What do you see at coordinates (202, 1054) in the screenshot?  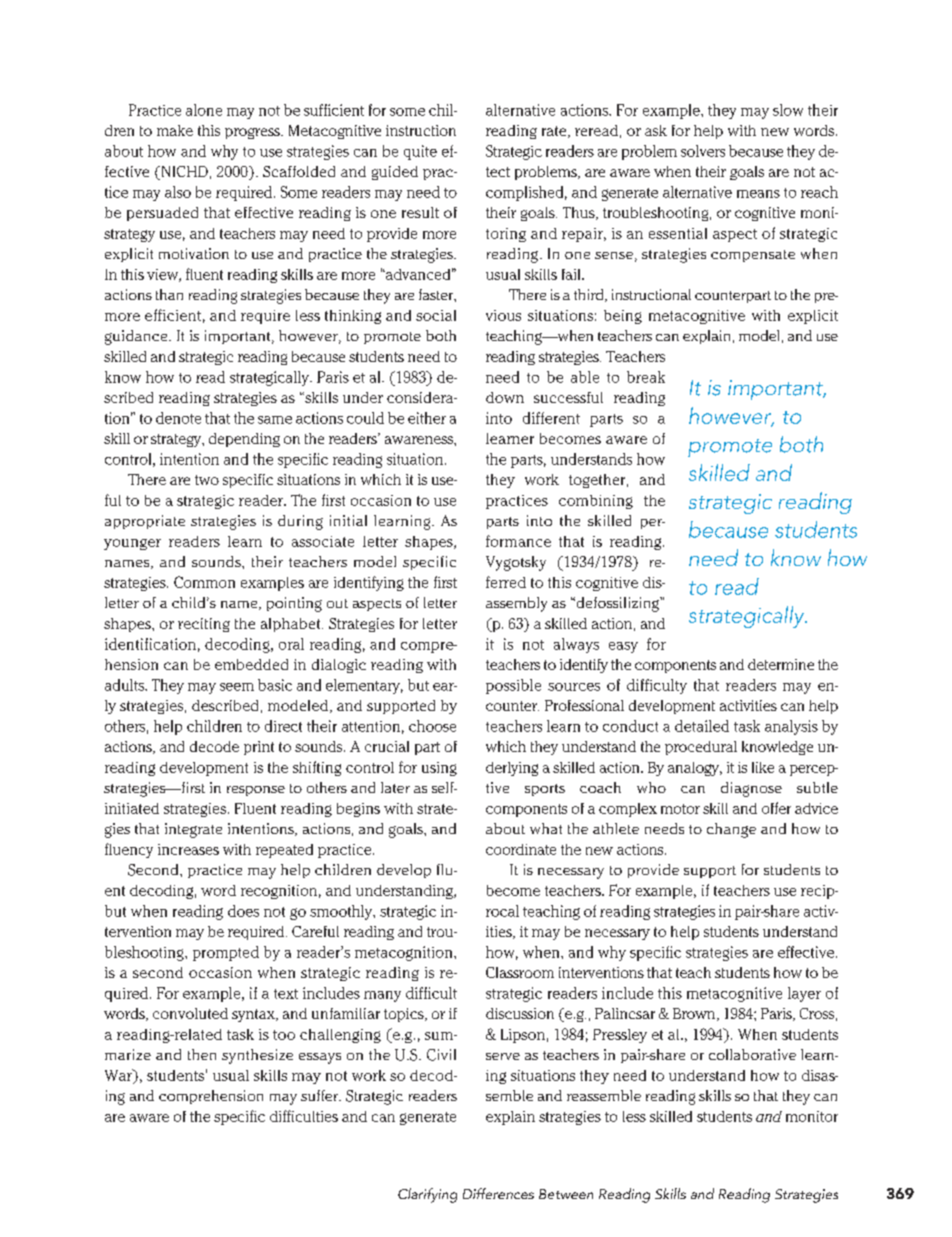 I see `then` at bounding box center [202, 1054].
